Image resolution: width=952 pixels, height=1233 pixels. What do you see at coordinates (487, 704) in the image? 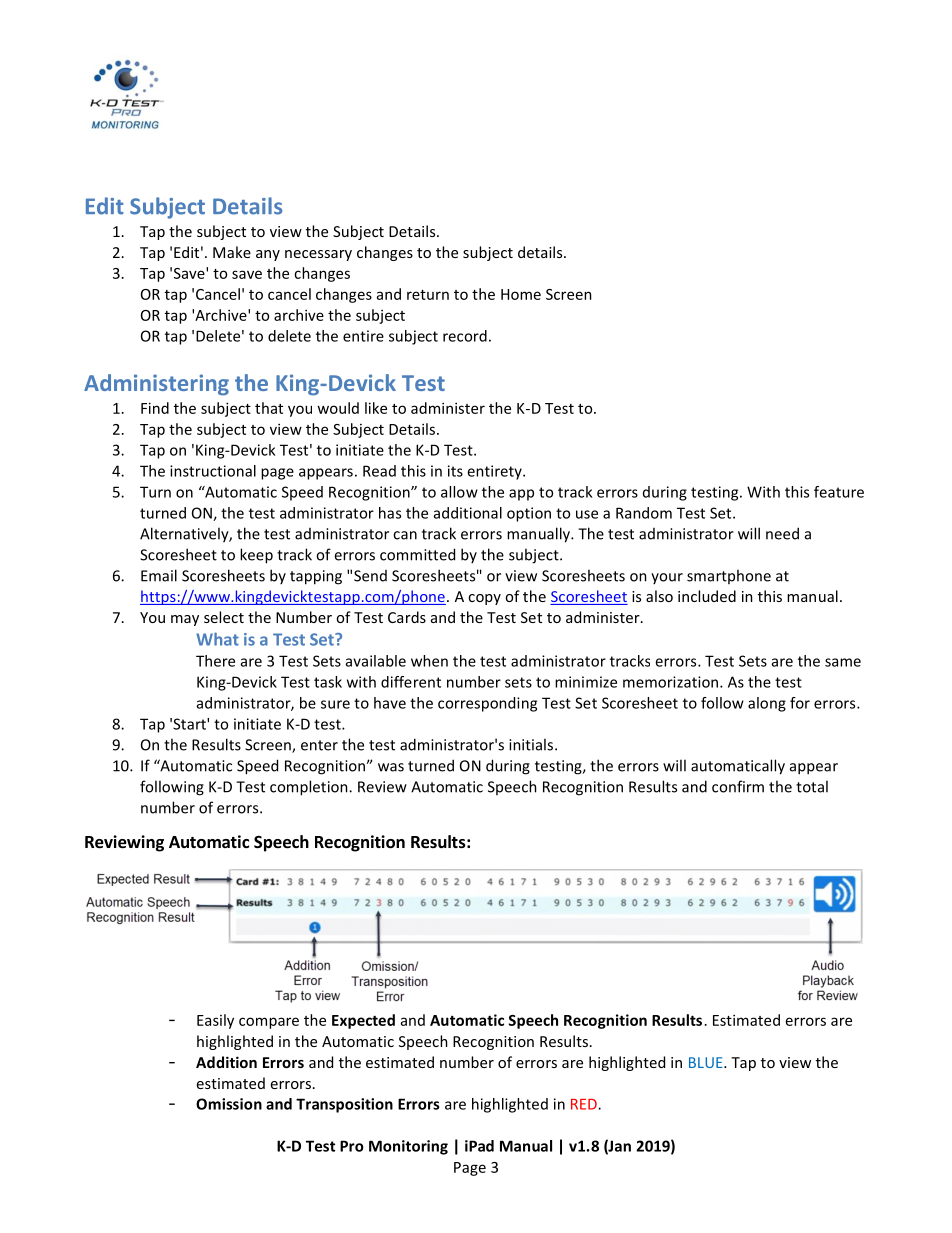
I see `corresponding` at bounding box center [487, 704].
